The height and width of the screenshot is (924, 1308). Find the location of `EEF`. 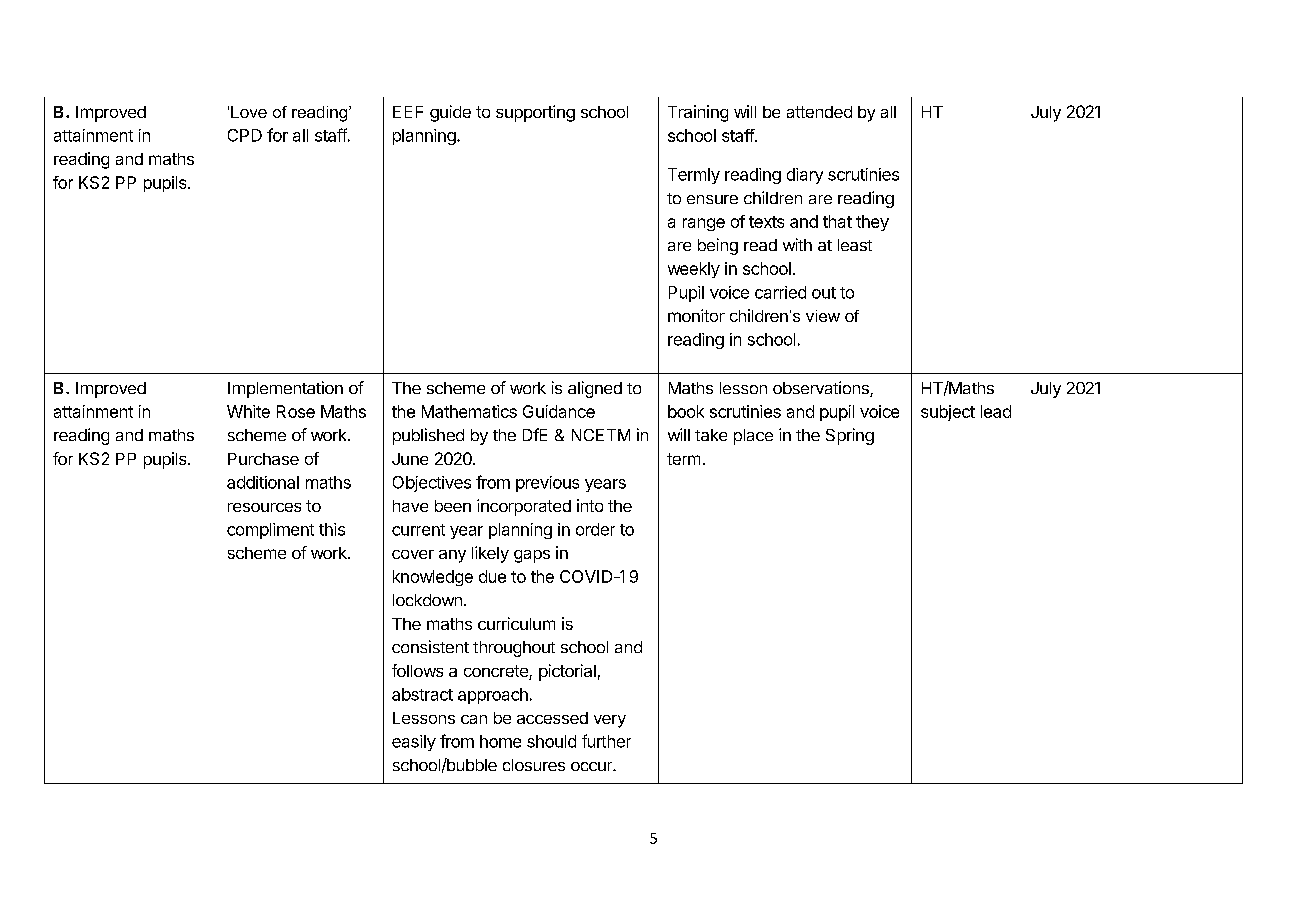

EEF is located at coordinates (408, 112).
